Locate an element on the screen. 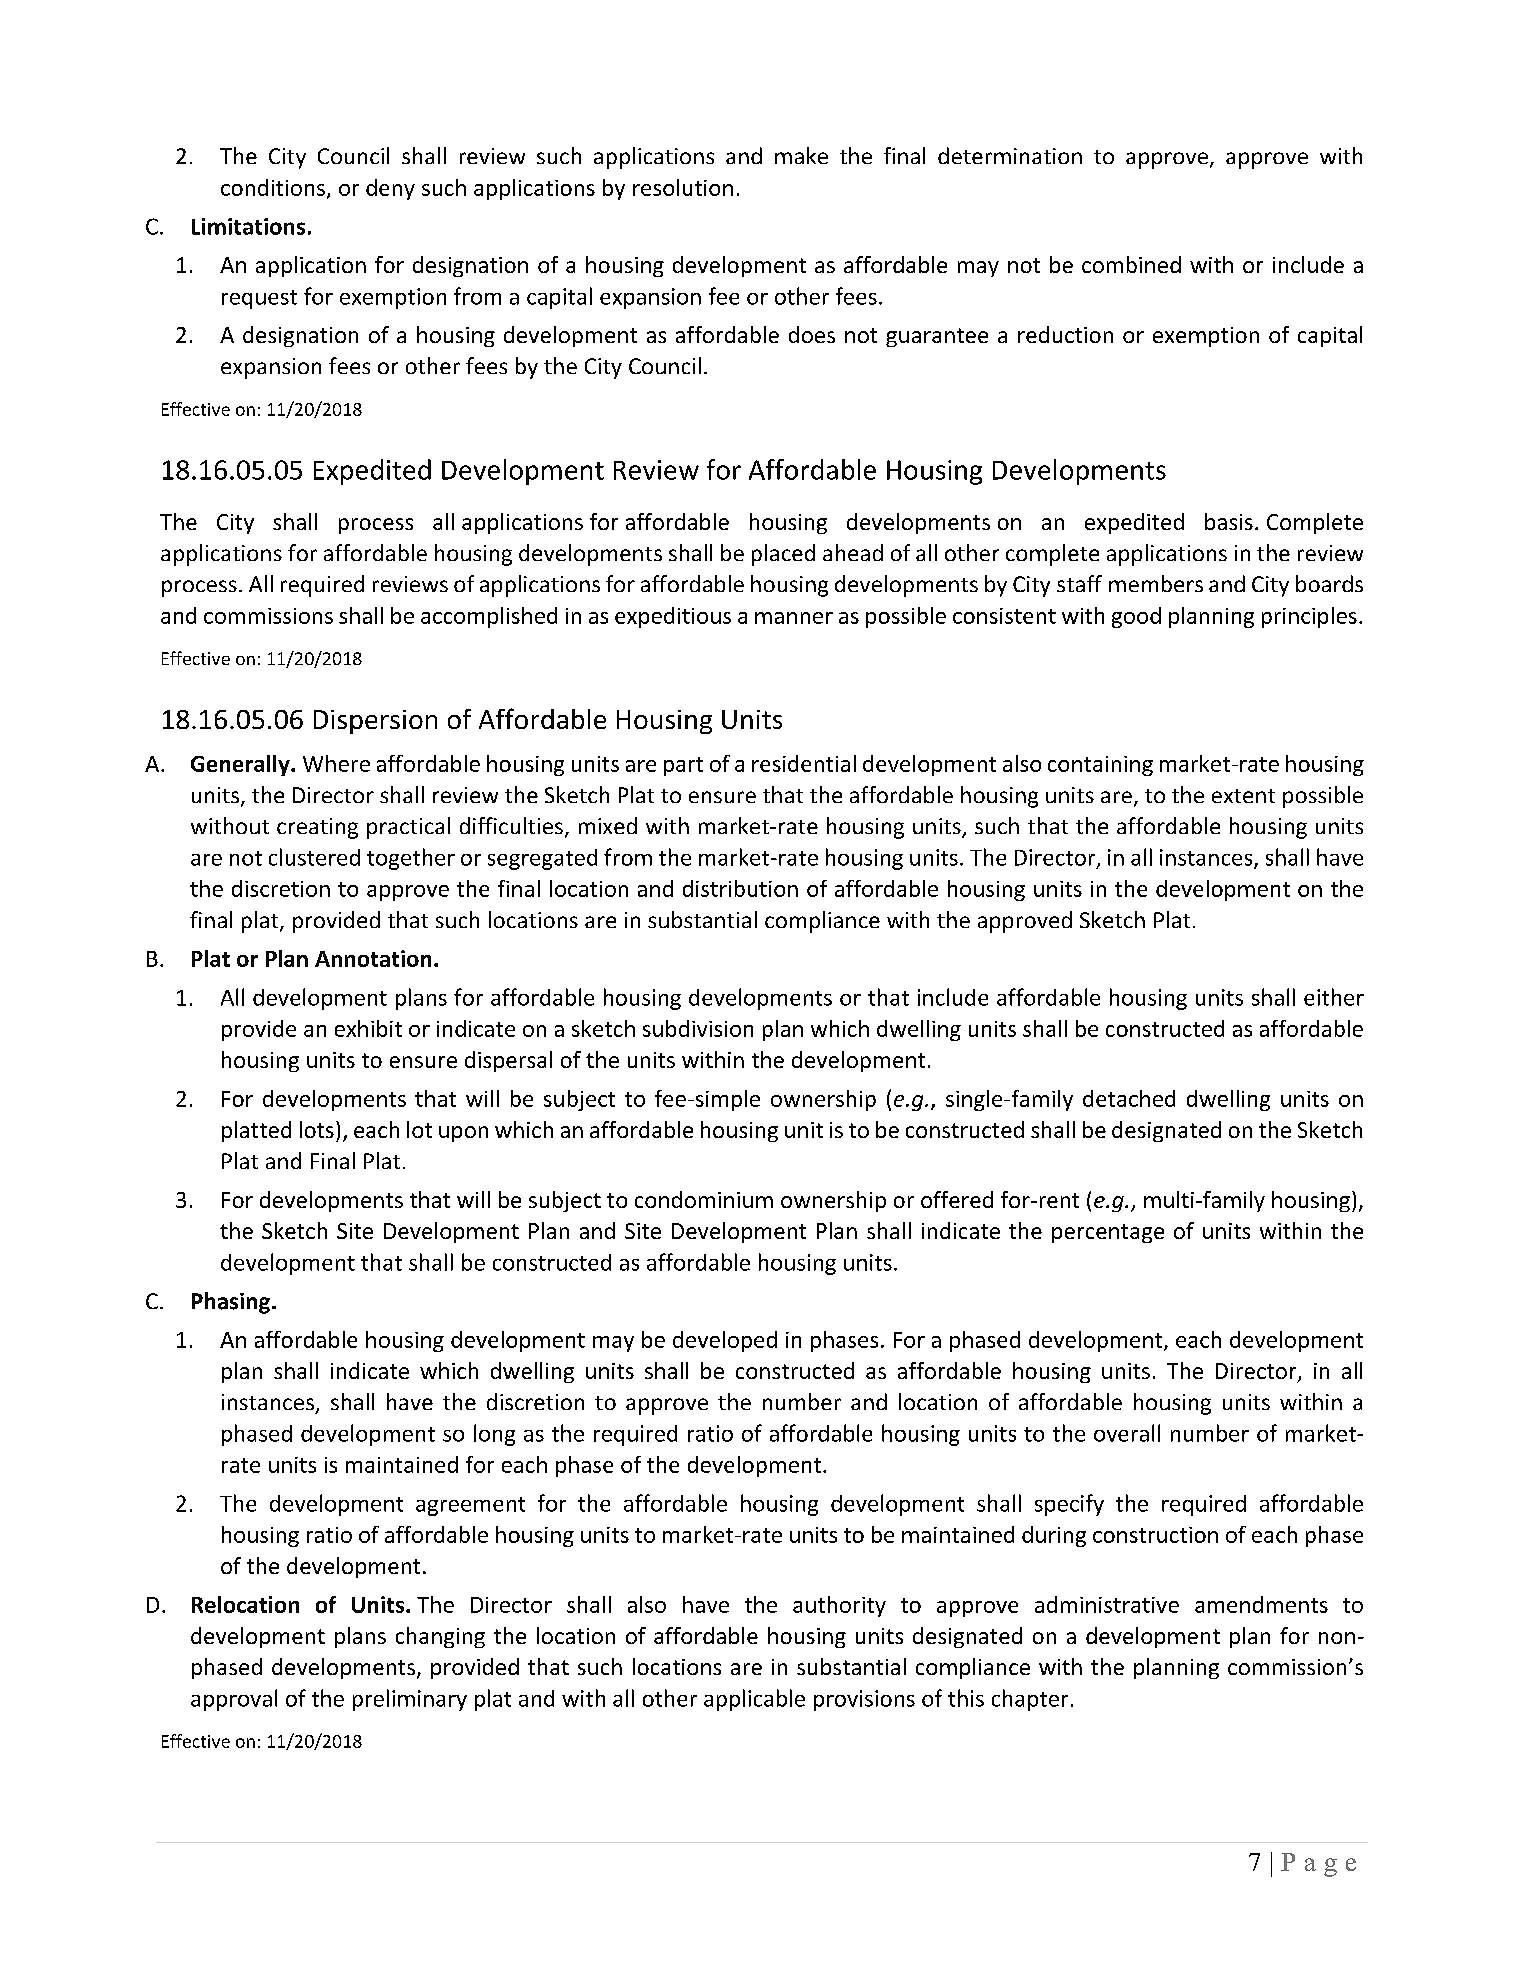  preliminary is located at coordinates (410, 1700).
